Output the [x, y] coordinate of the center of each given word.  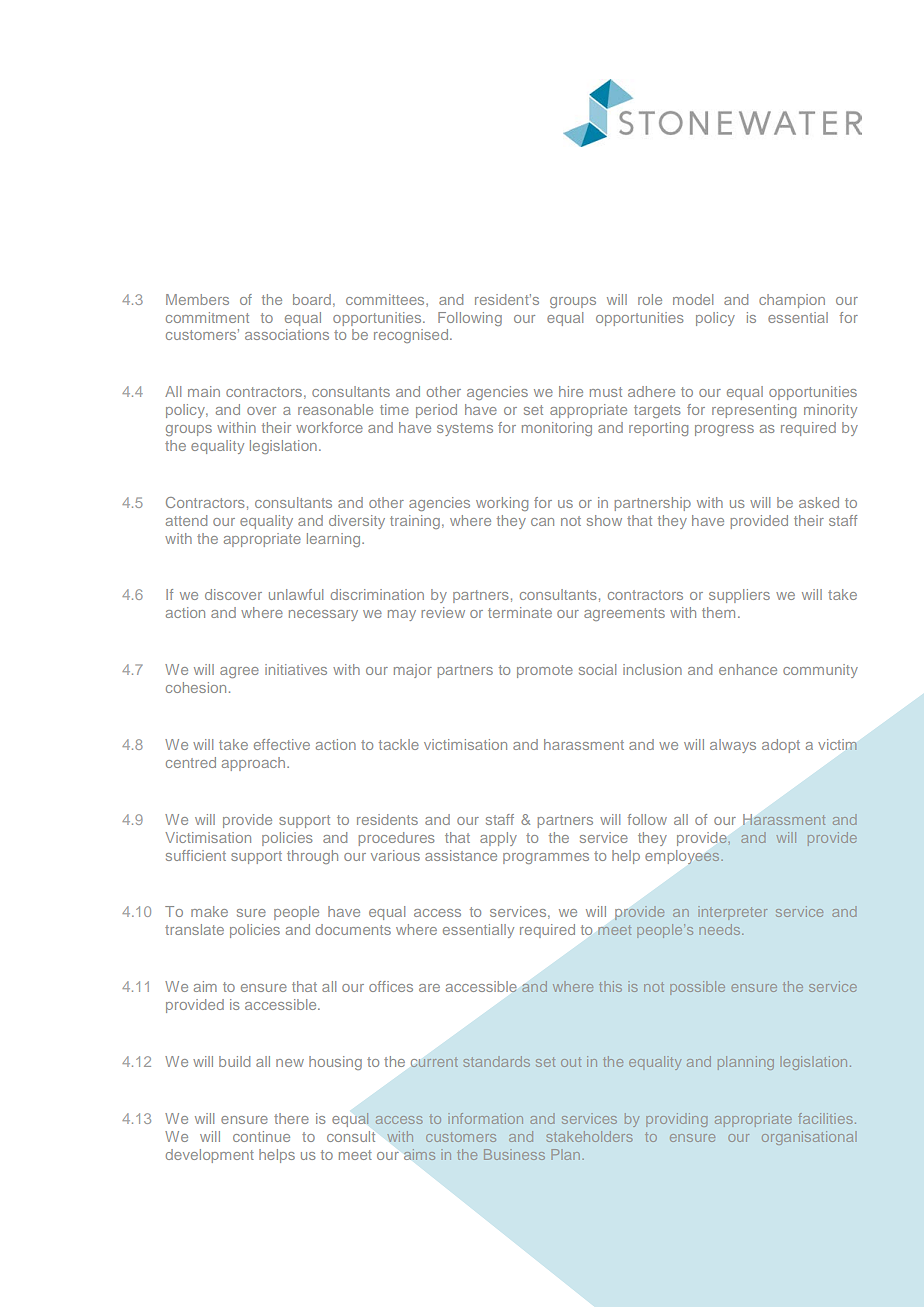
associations [287, 334]
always [733, 746]
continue [261, 1136]
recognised [412, 336]
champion [792, 301]
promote [545, 671]
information [487, 1118]
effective [282, 744]
